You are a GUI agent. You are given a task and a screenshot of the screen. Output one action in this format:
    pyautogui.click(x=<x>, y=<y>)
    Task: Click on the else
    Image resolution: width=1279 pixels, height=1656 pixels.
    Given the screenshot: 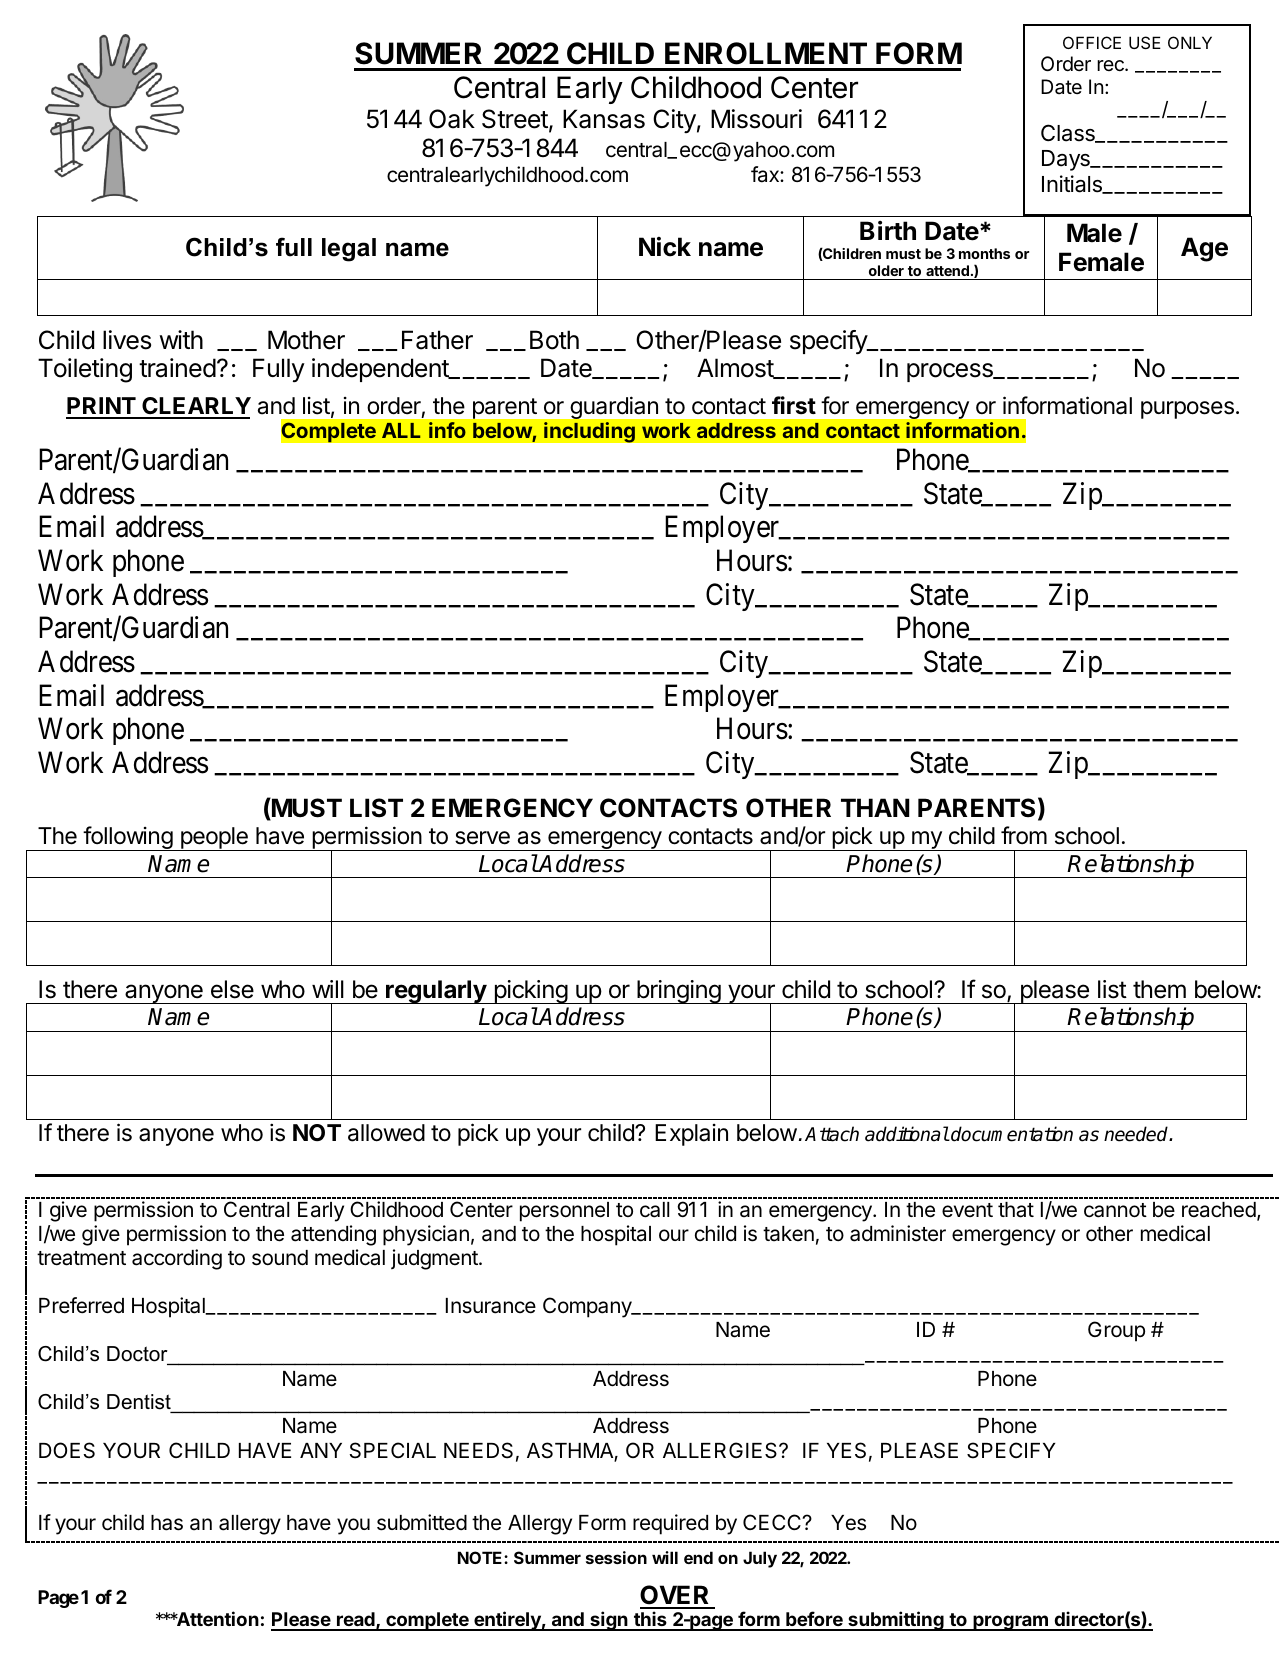 What is the action you would take?
    pyautogui.click(x=232, y=989)
